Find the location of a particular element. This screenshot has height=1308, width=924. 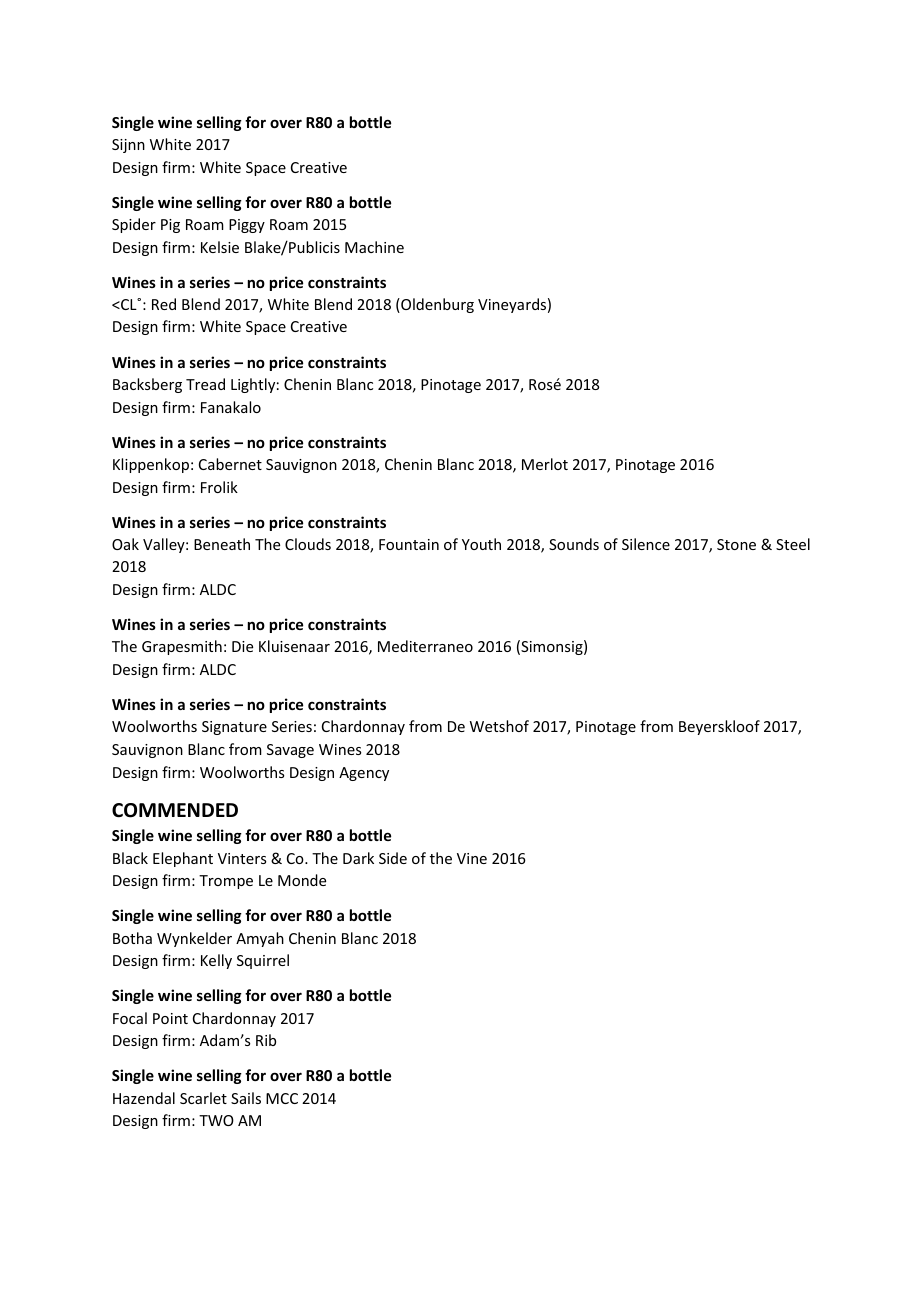

Kelsie is located at coordinates (220, 247).
